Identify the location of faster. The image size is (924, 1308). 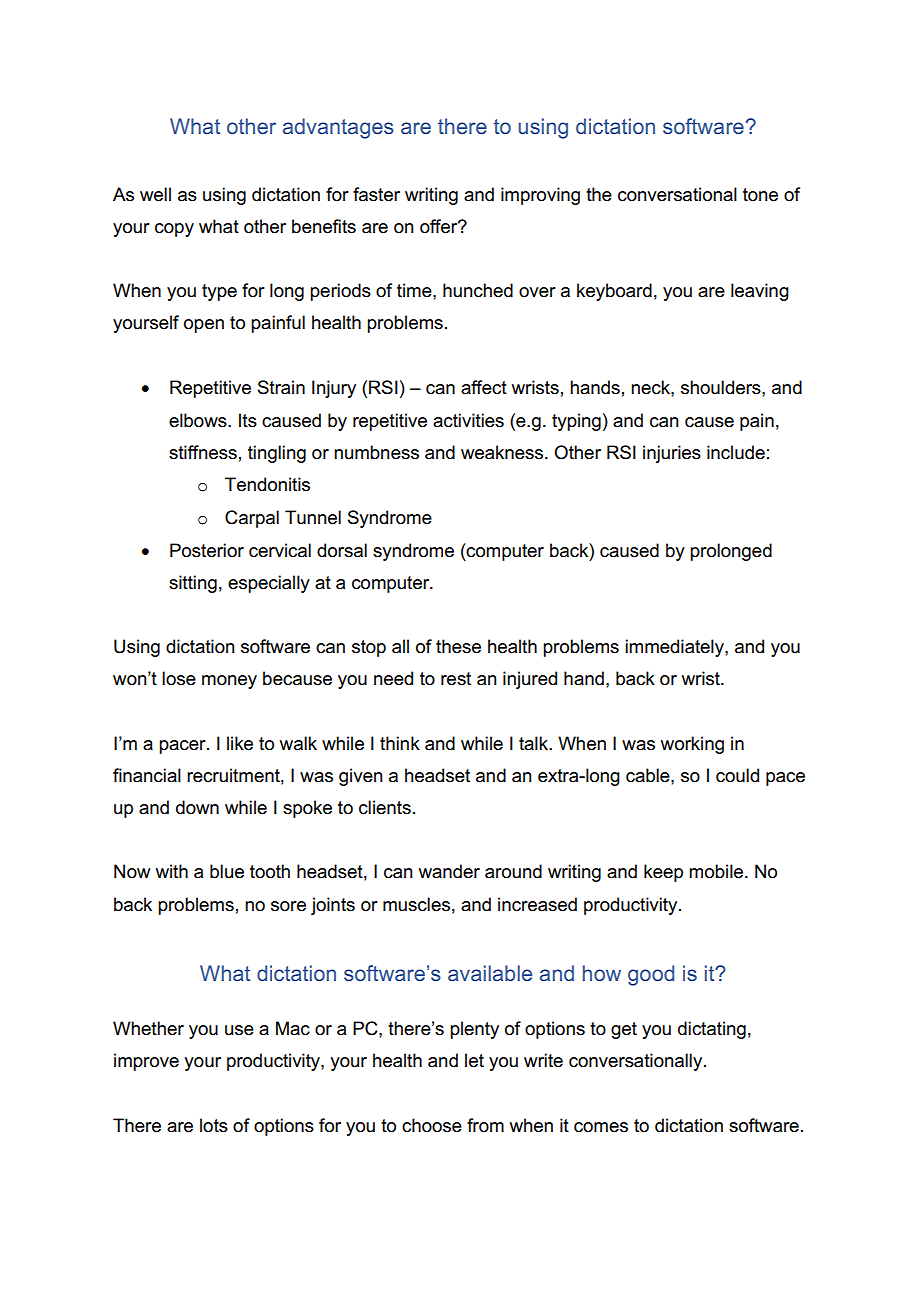
(376, 194).
